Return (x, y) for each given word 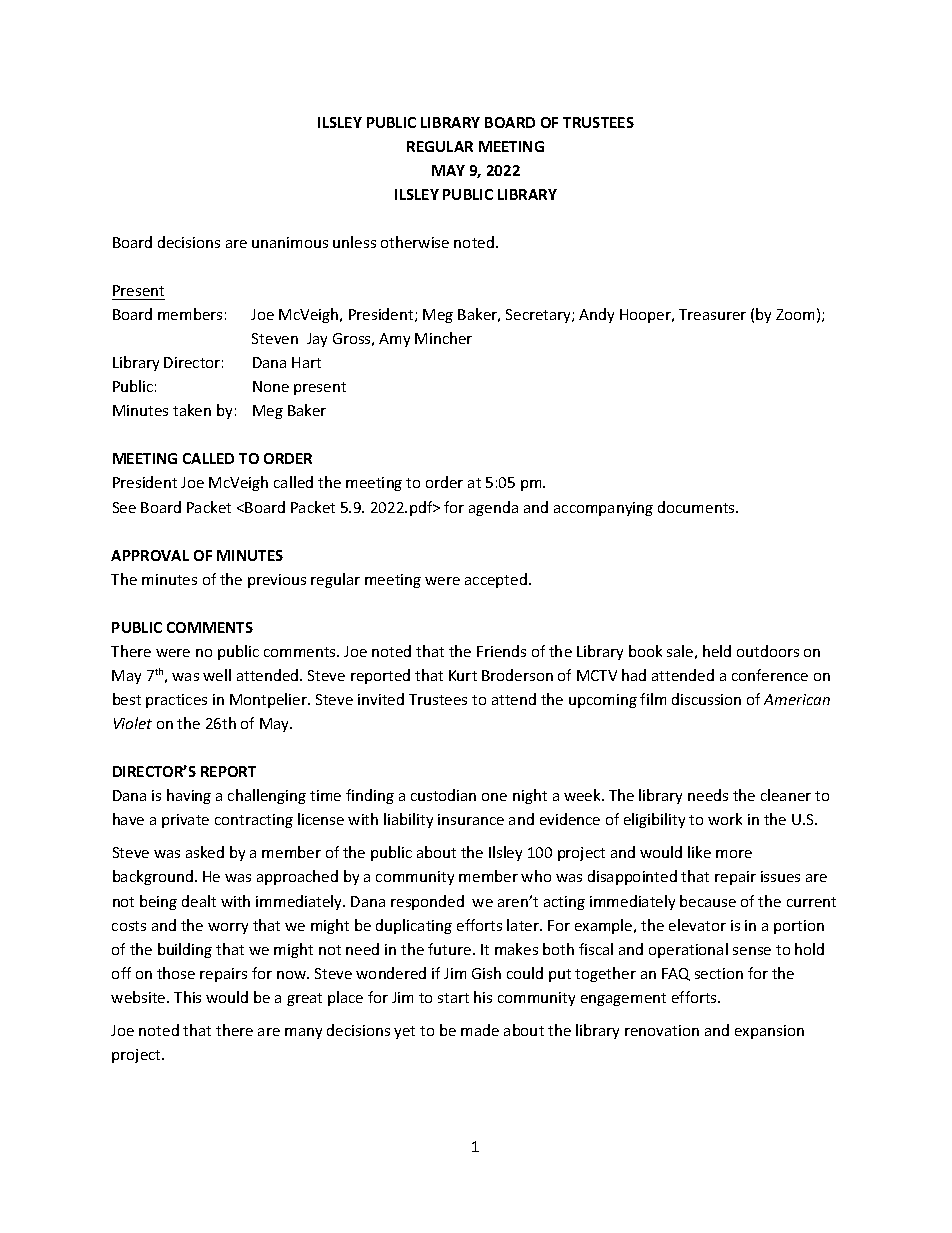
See (124, 507)
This (187, 997)
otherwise (415, 242)
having (189, 796)
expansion (769, 1032)
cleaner (786, 795)
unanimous (290, 242)
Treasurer (712, 314)
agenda (493, 508)
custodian (443, 795)
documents (697, 507)
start (453, 998)
